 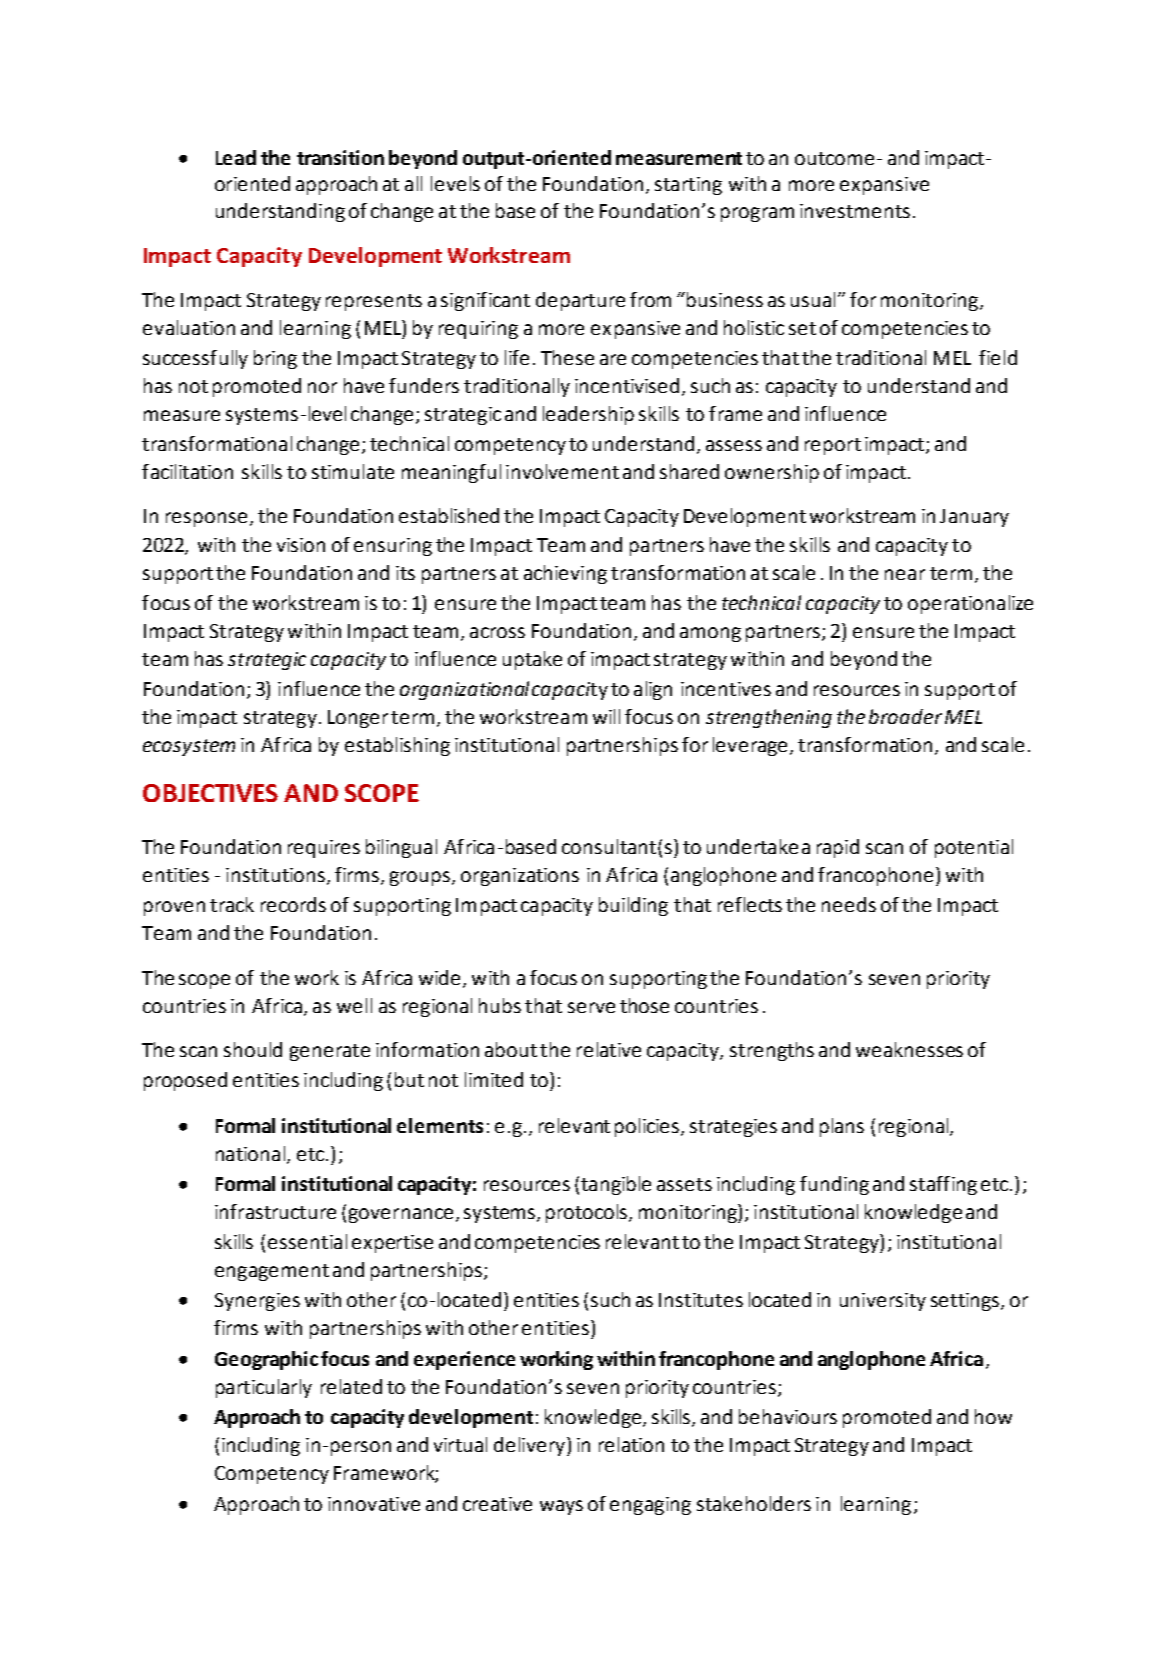 What do you see at coordinates (253, 1049) in the screenshot?
I see `should` at bounding box center [253, 1049].
